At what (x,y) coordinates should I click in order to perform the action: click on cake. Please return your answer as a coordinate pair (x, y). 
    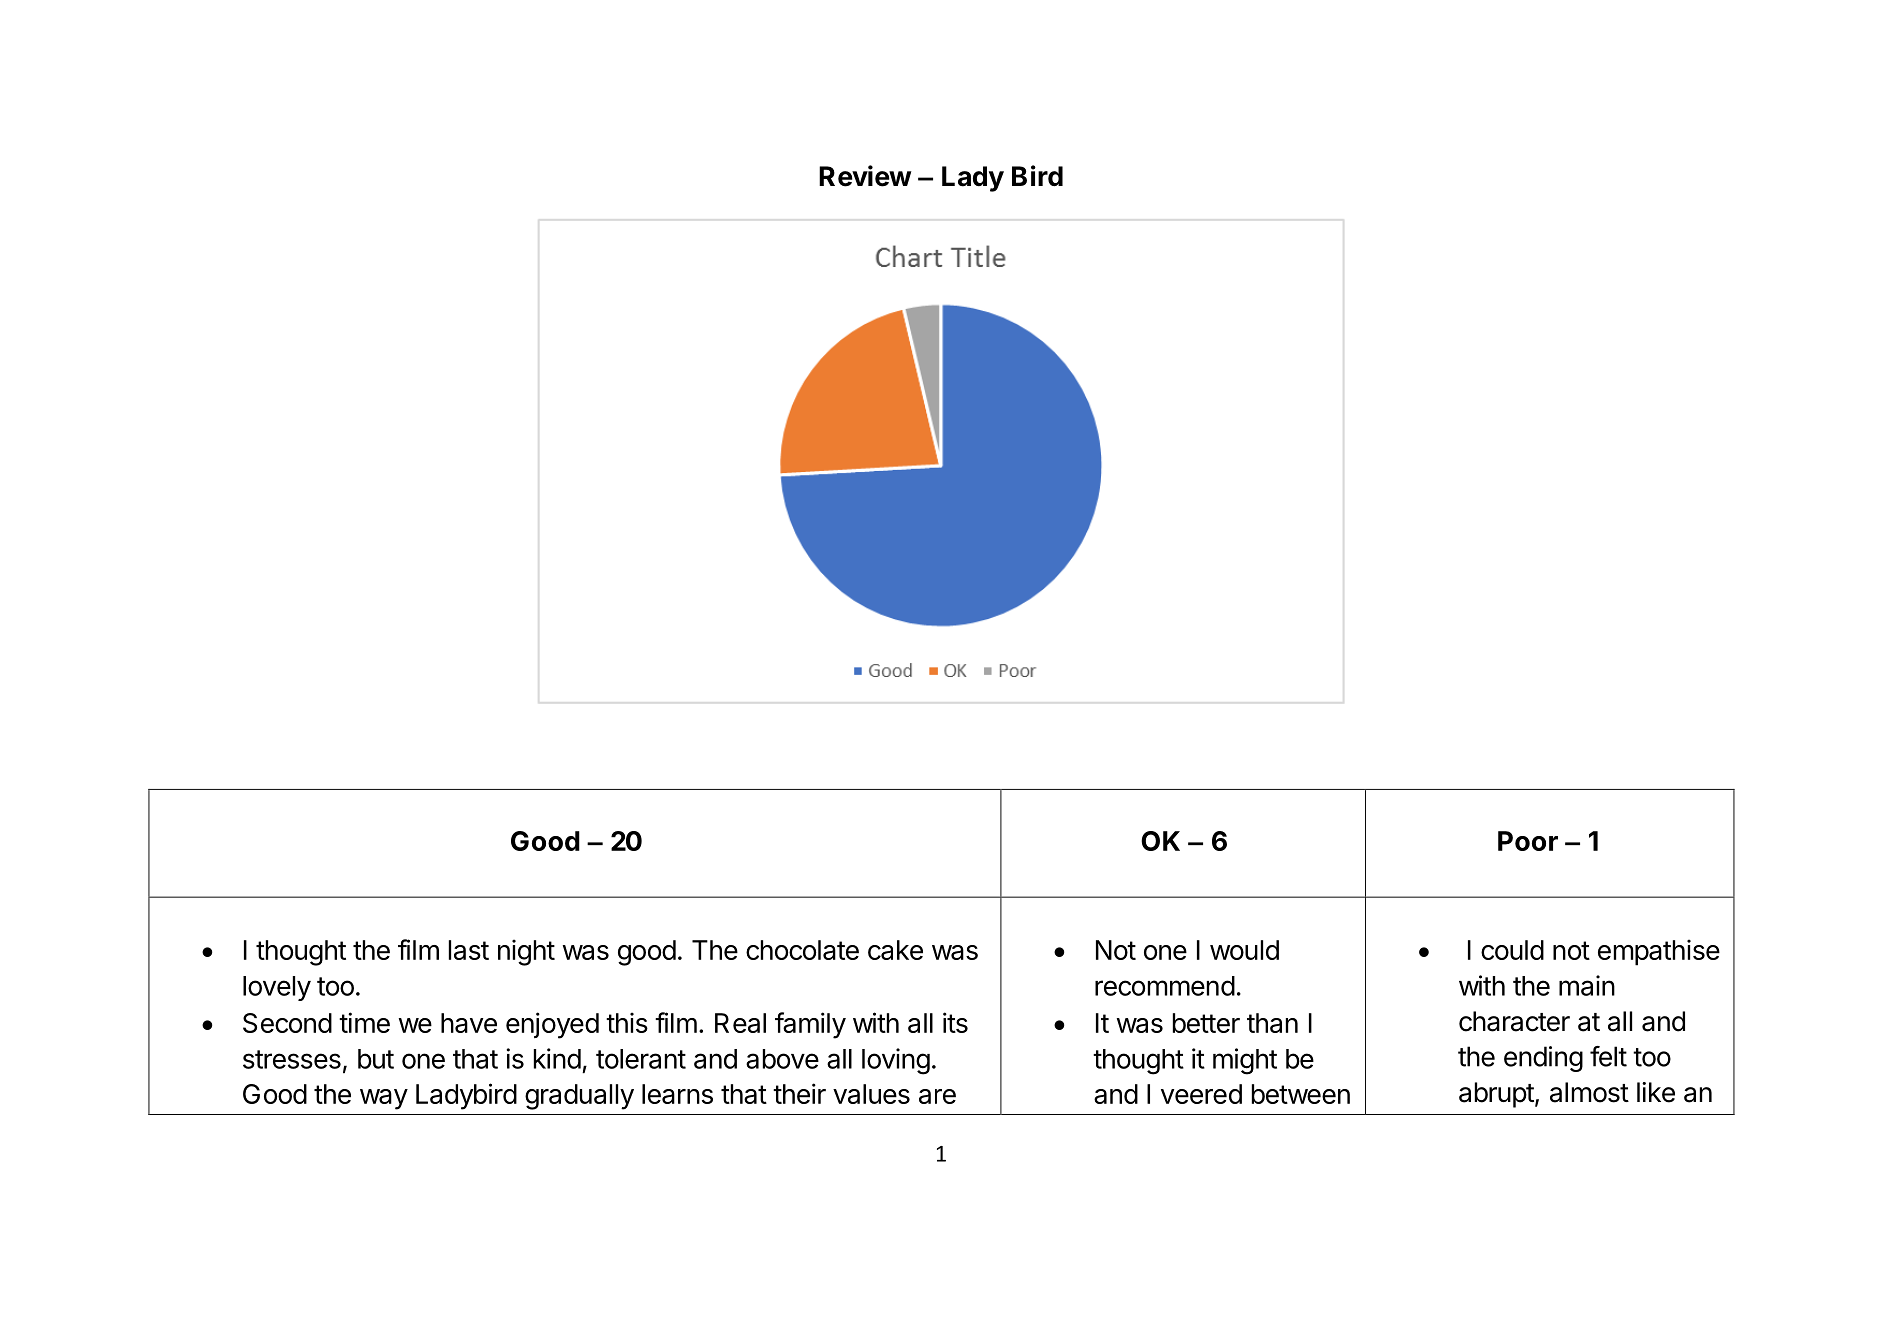
    Looking at the image, I should click on (895, 950).
